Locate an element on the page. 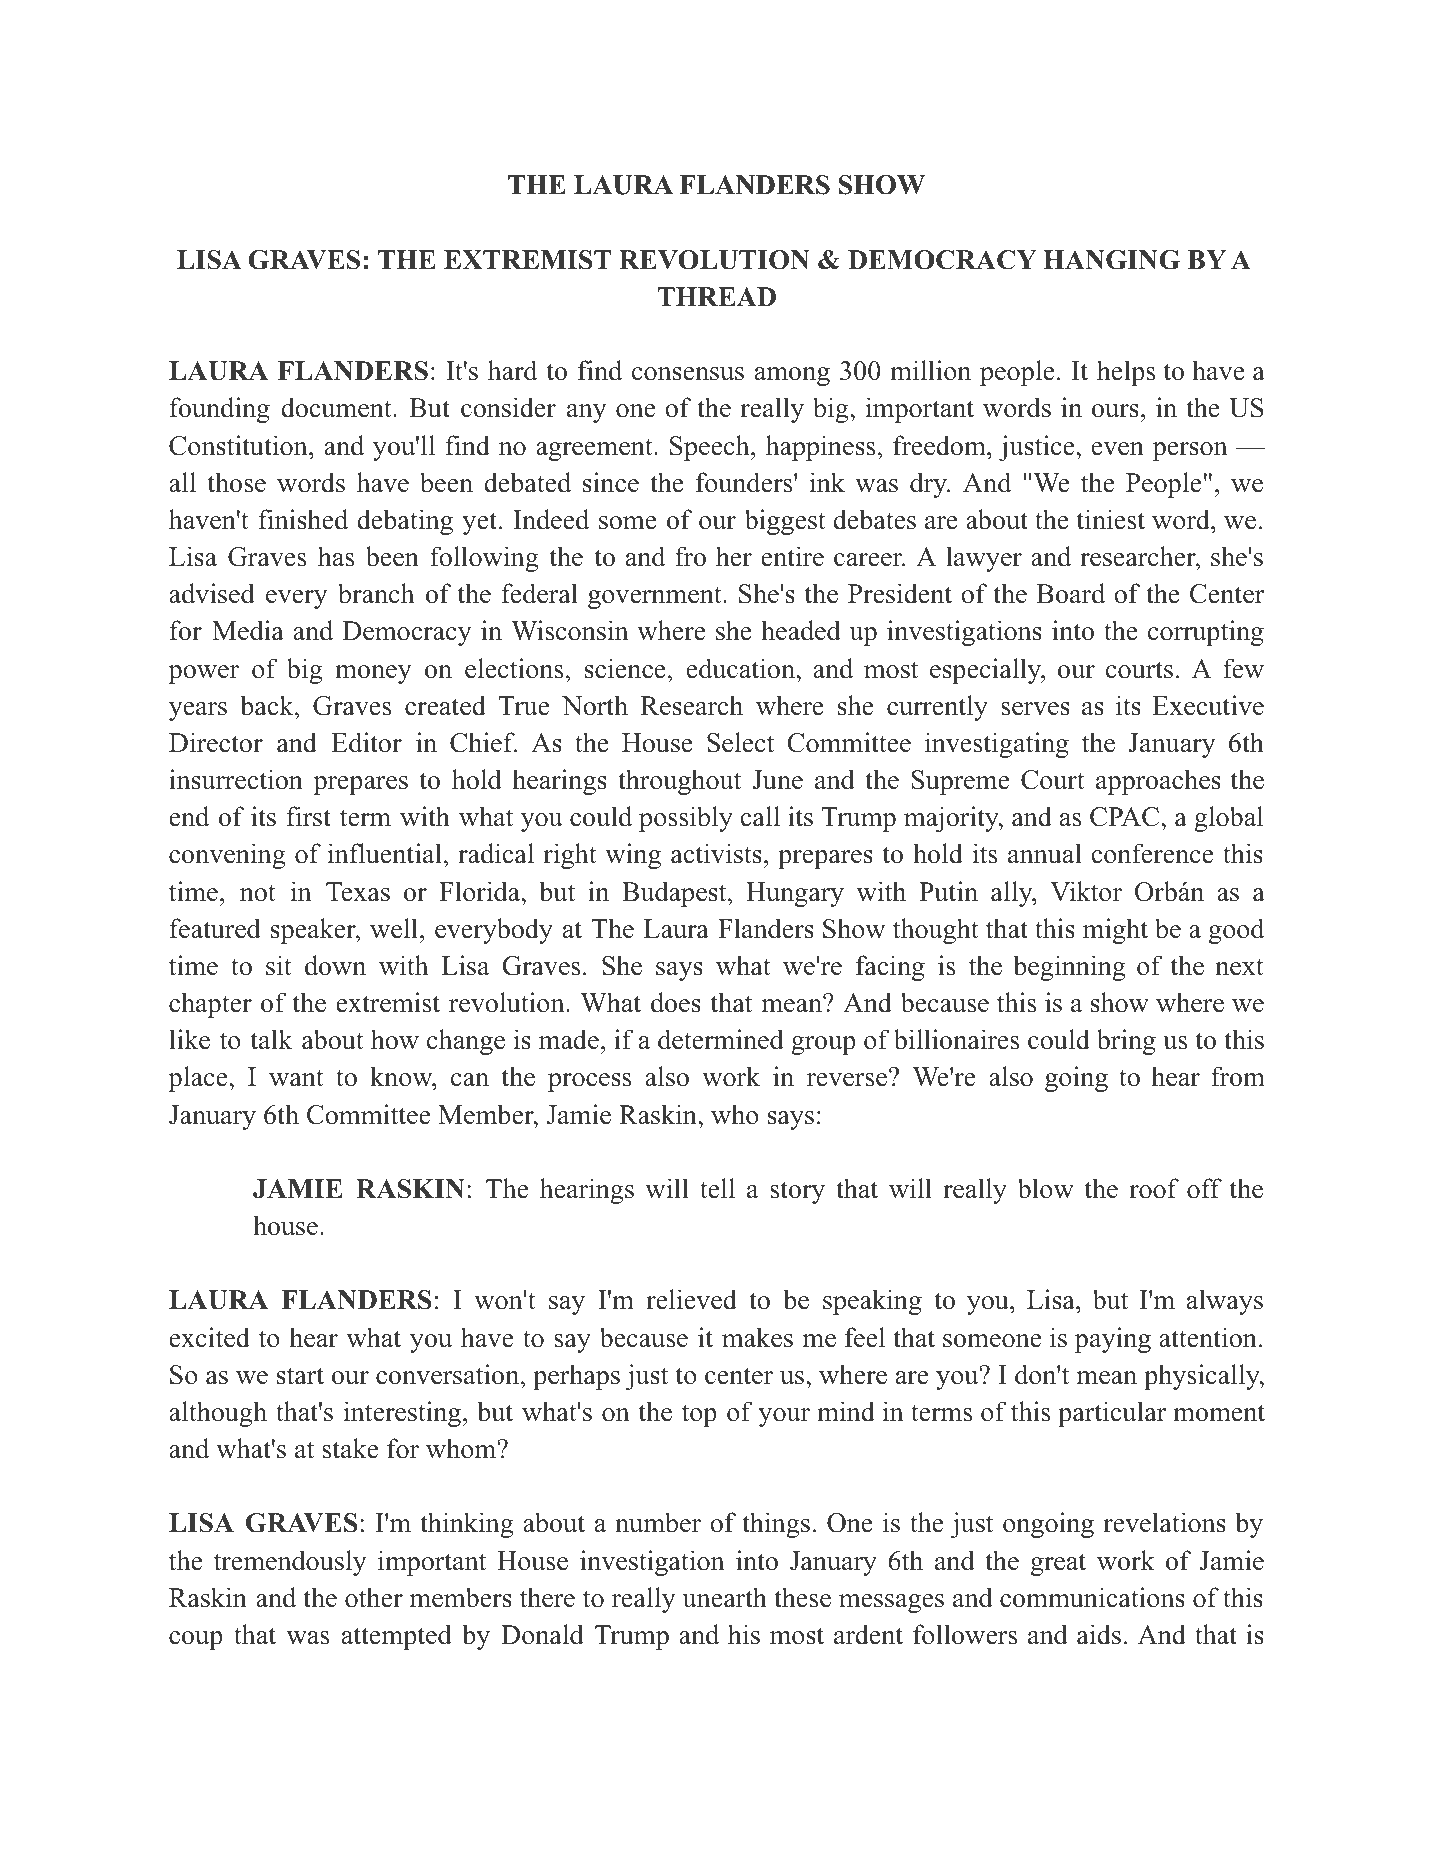  might is located at coordinates (1115, 931).
